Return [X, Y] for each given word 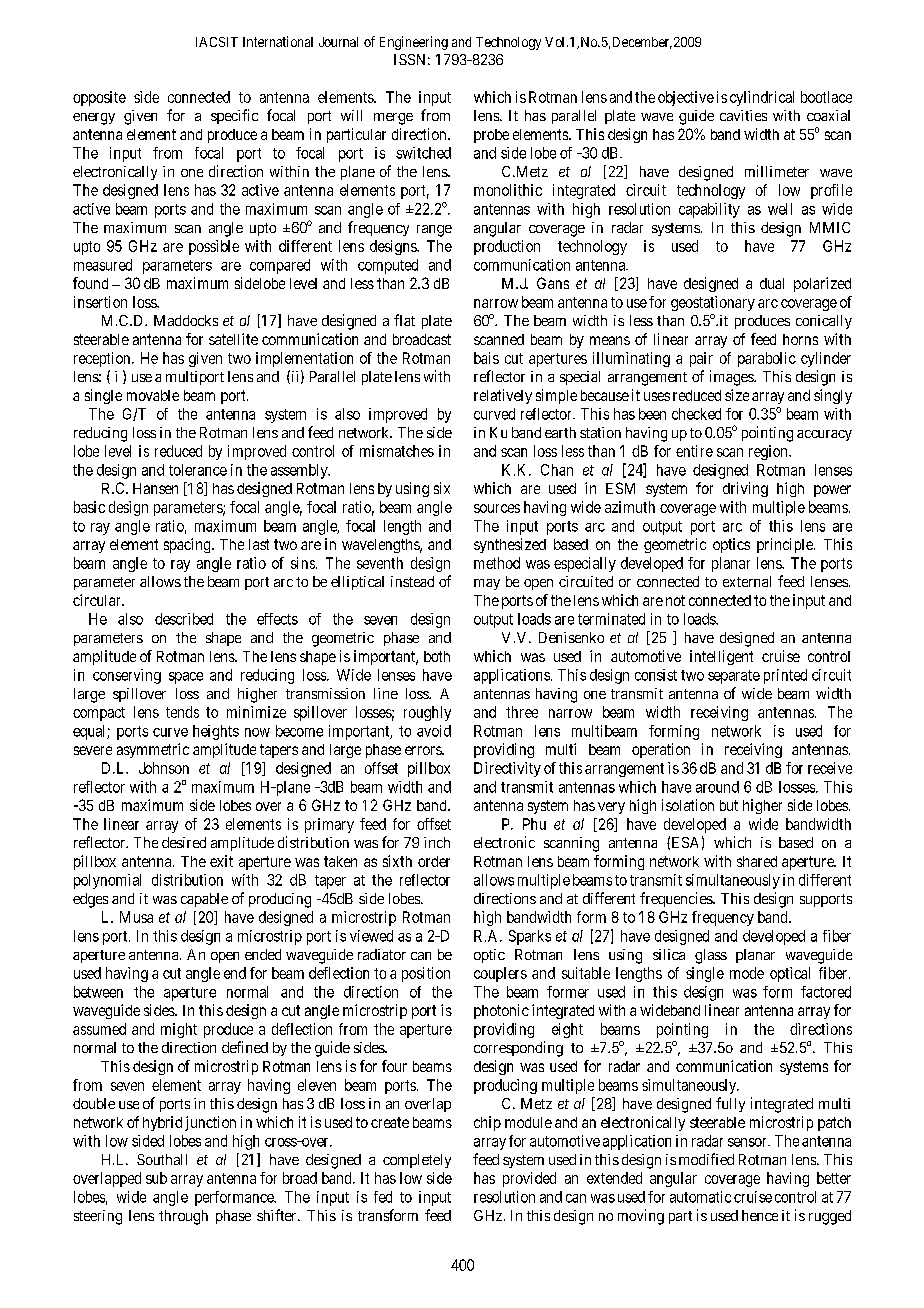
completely [417, 1161]
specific [234, 116]
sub [156, 1178]
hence [760, 1215]
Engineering [414, 43]
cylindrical [762, 98]
